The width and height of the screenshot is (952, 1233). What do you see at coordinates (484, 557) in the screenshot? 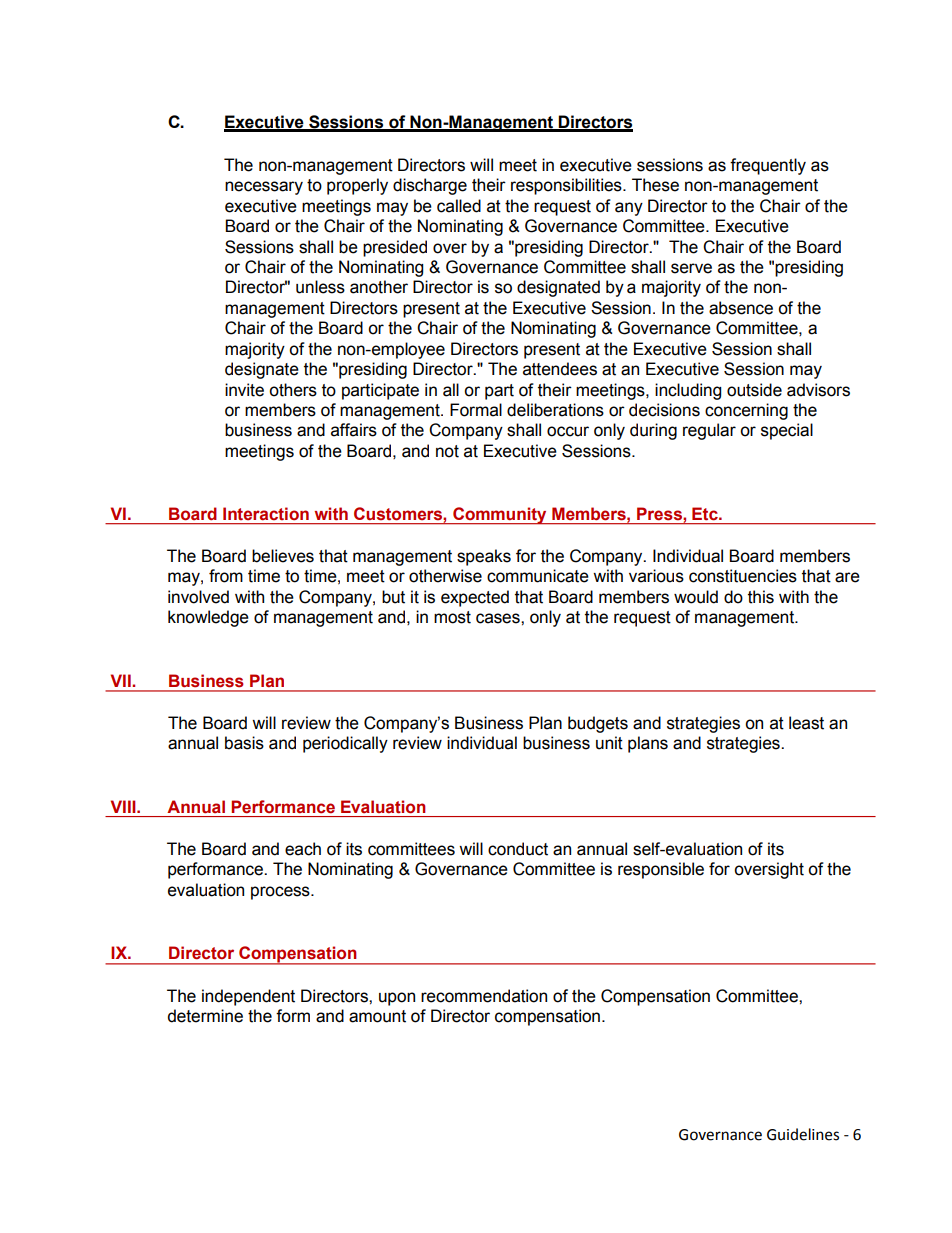
I see `speaks` at bounding box center [484, 557].
